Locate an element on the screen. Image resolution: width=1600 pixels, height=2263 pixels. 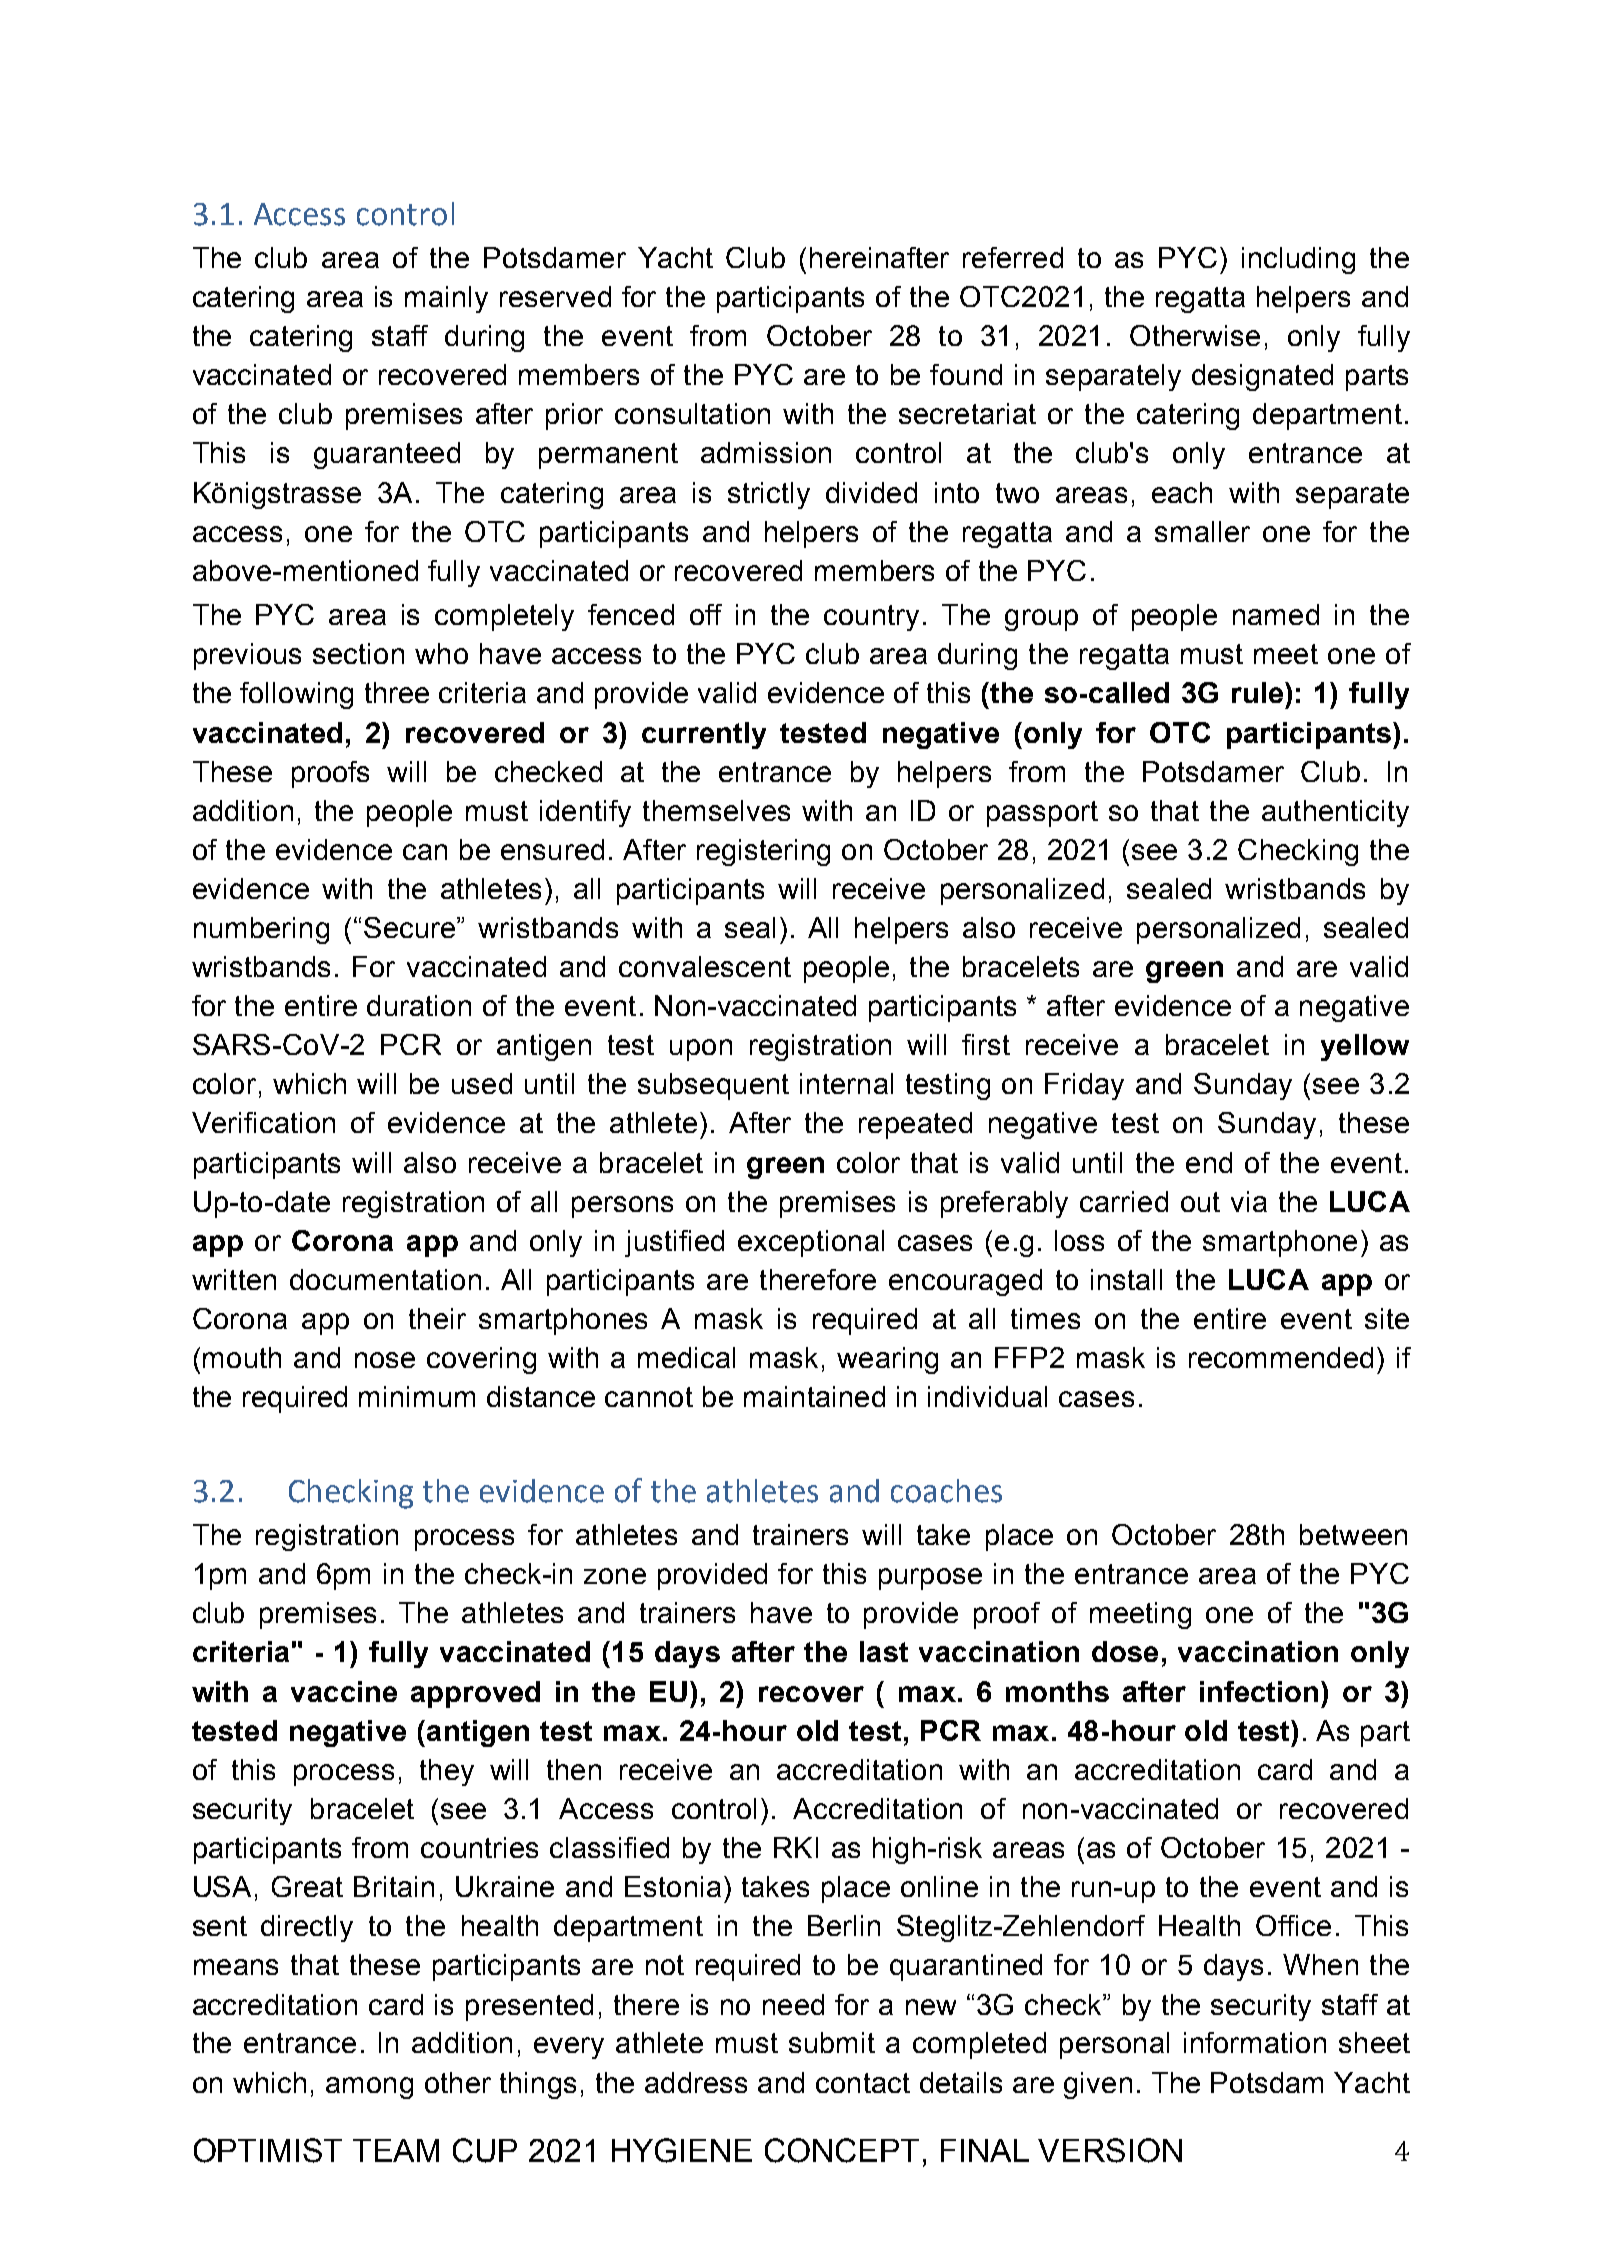
Secure is located at coordinates (411, 927).
